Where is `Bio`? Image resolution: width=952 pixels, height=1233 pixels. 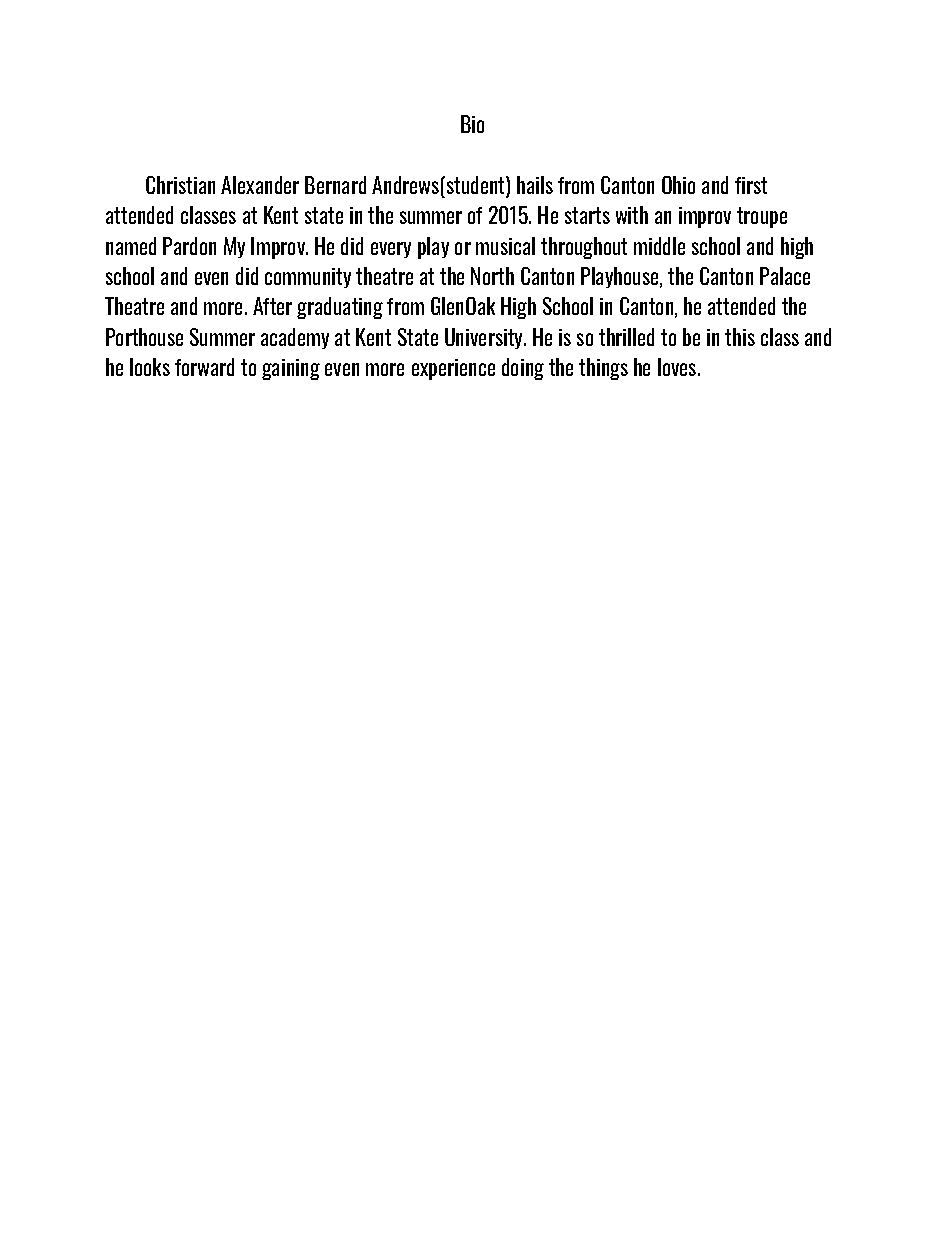 Bio is located at coordinates (472, 124).
